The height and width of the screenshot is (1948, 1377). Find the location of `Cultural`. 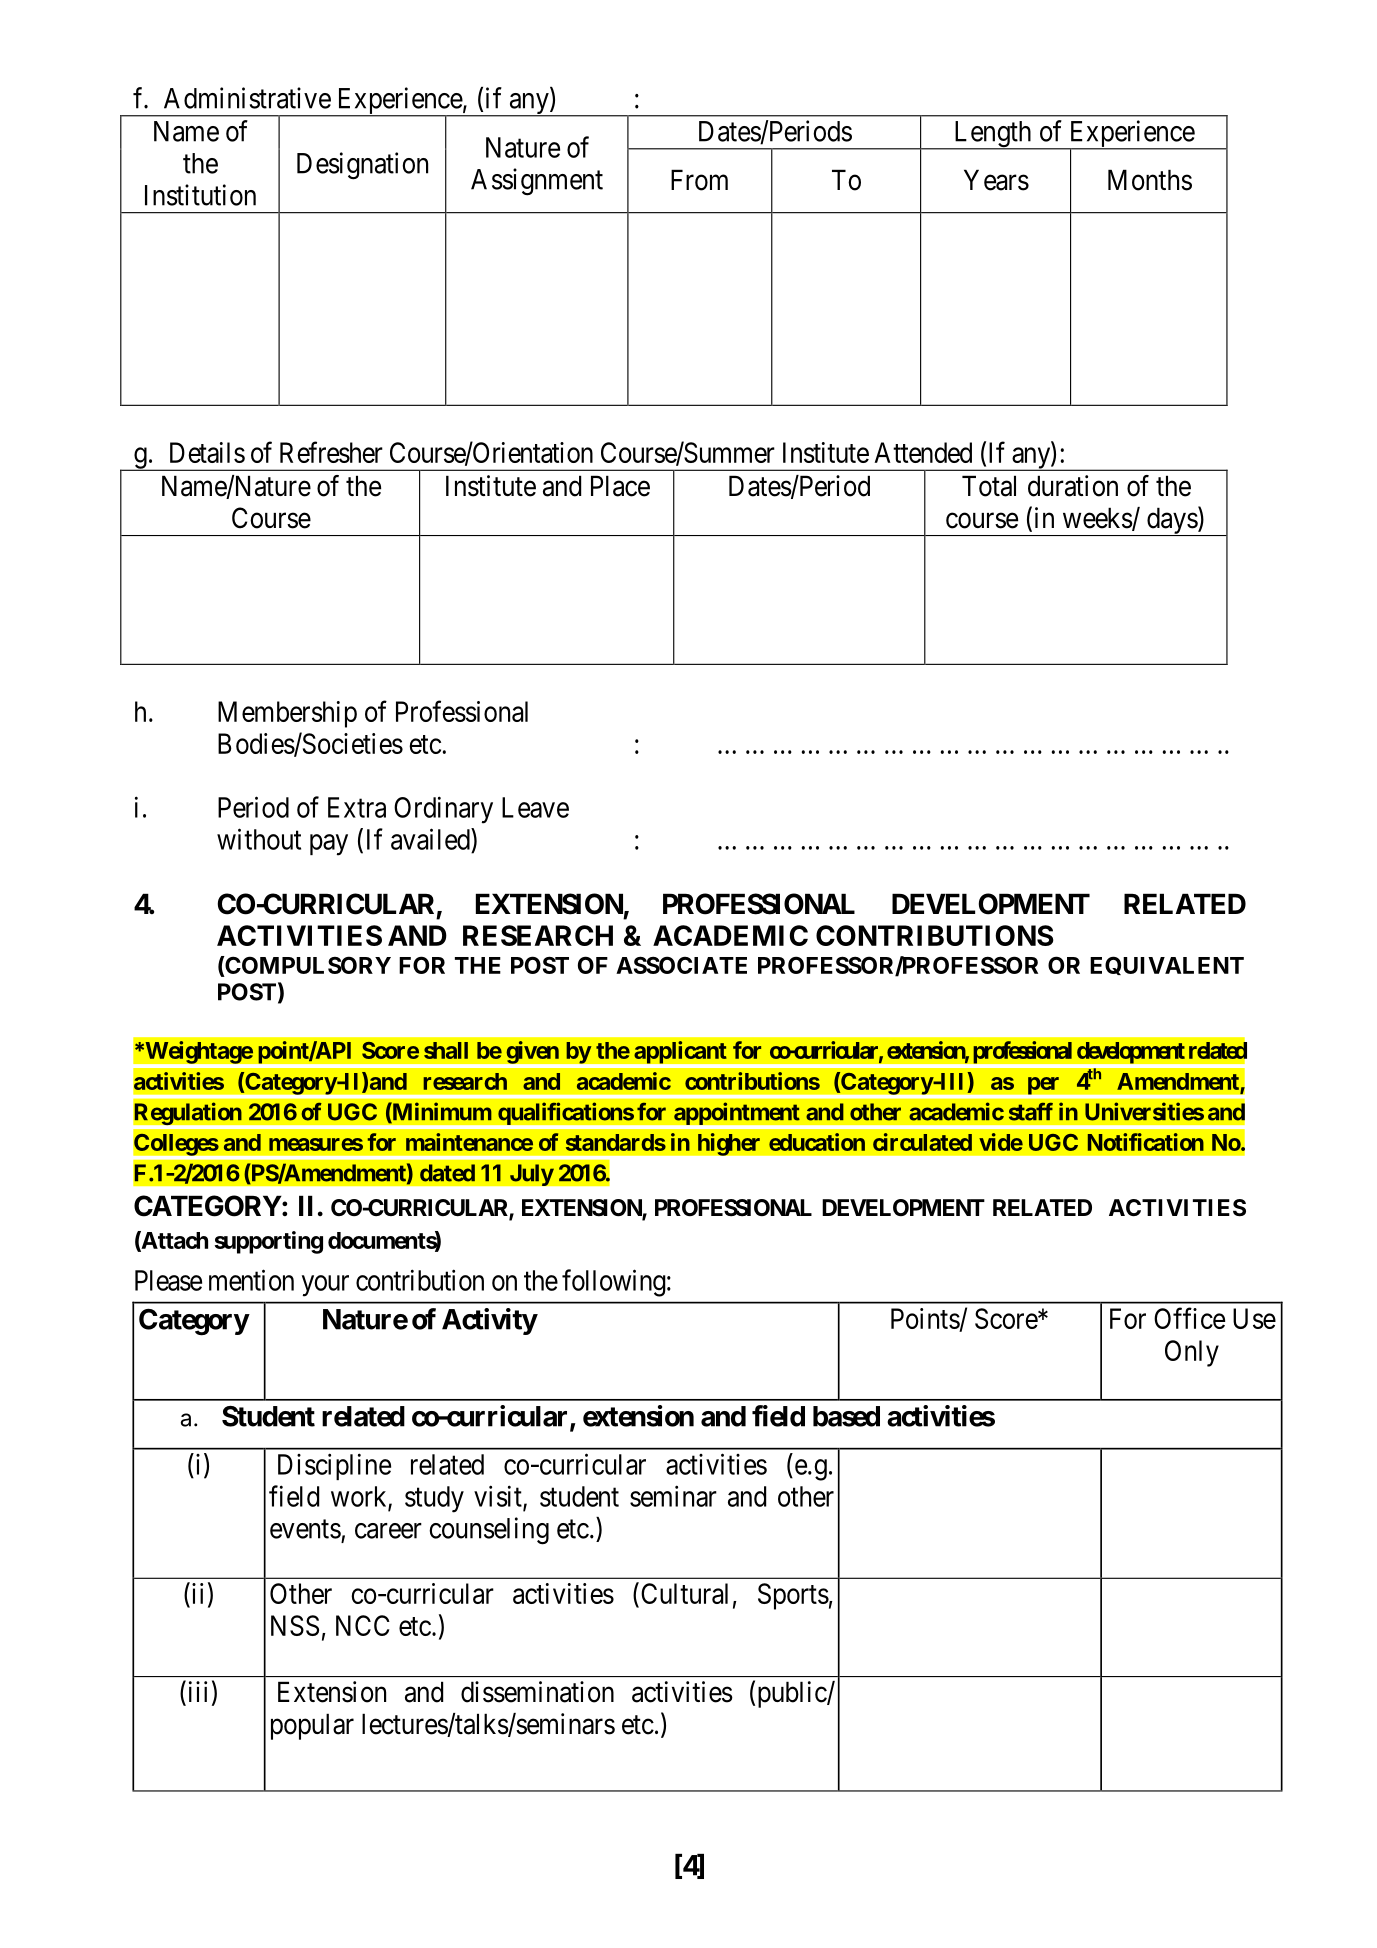

Cultural is located at coordinates (683, 1594).
